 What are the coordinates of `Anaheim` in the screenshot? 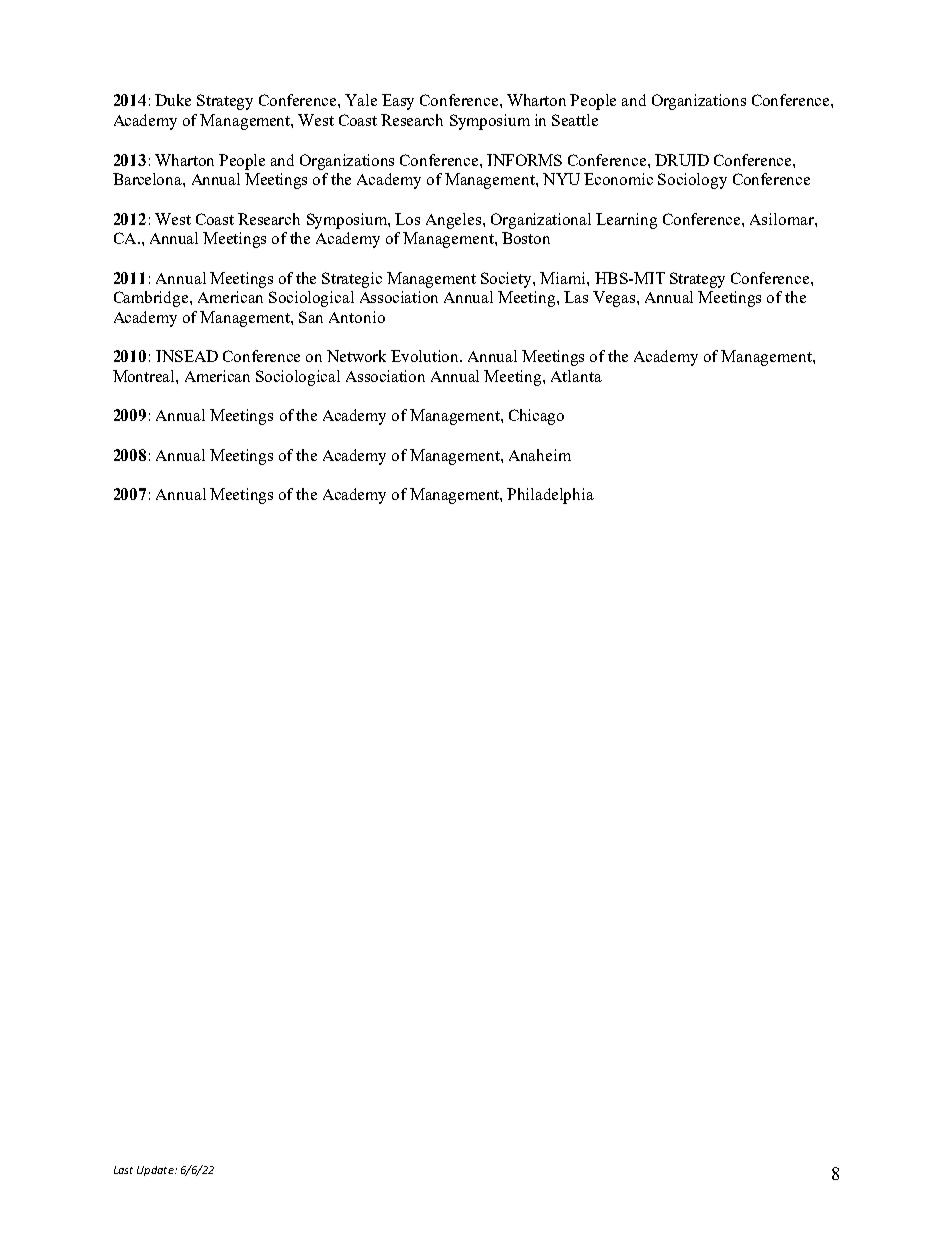 It's located at (540, 455).
